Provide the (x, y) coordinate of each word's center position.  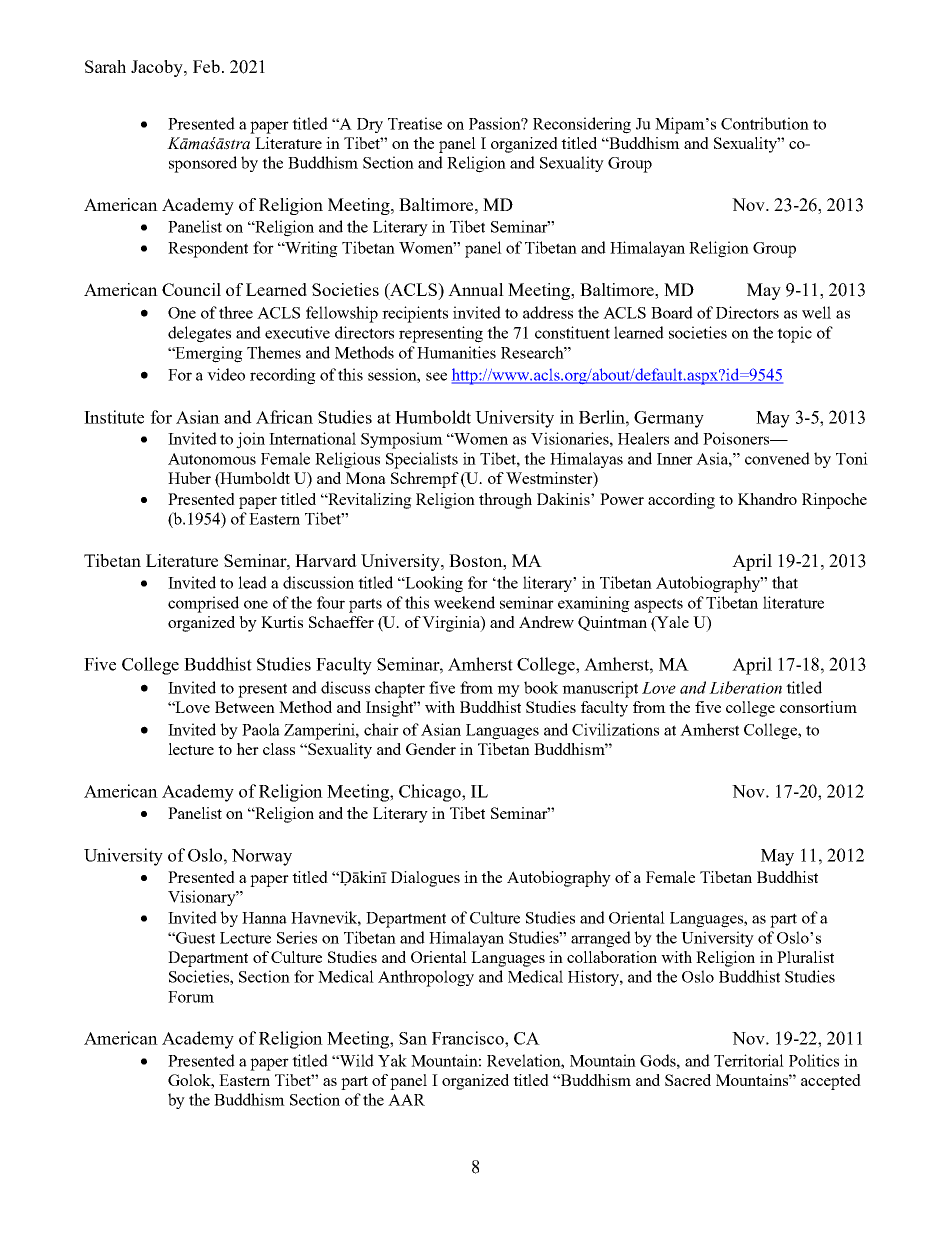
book (541, 687)
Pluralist (805, 957)
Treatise (415, 123)
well (816, 312)
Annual (476, 289)
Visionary (203, 898)
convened (777, 458)
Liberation (745, 687)
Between (245, 707)
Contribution (765, 123)
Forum (191, 997)
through (505, 501)
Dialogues (425, 879)
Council (191, 289)
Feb (206, 66)
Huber (189, 478)
